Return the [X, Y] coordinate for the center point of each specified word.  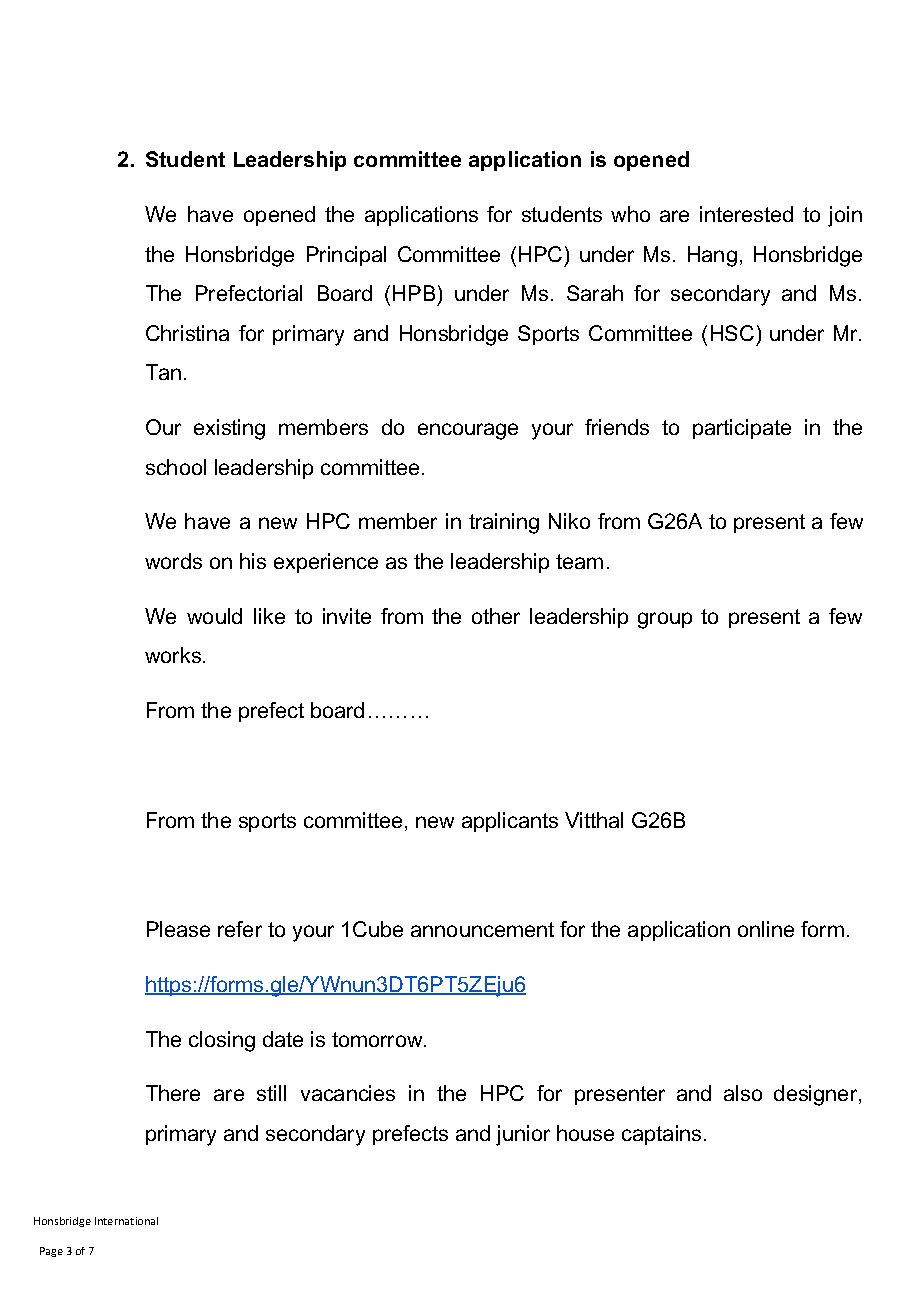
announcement [482, 929]
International [126, 1221]
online [766, 929]
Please [178, 929]
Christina [187, 333]
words [173, 561]
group [665, 620]
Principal [346, 256]
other [496, 616]
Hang [712, 256]
